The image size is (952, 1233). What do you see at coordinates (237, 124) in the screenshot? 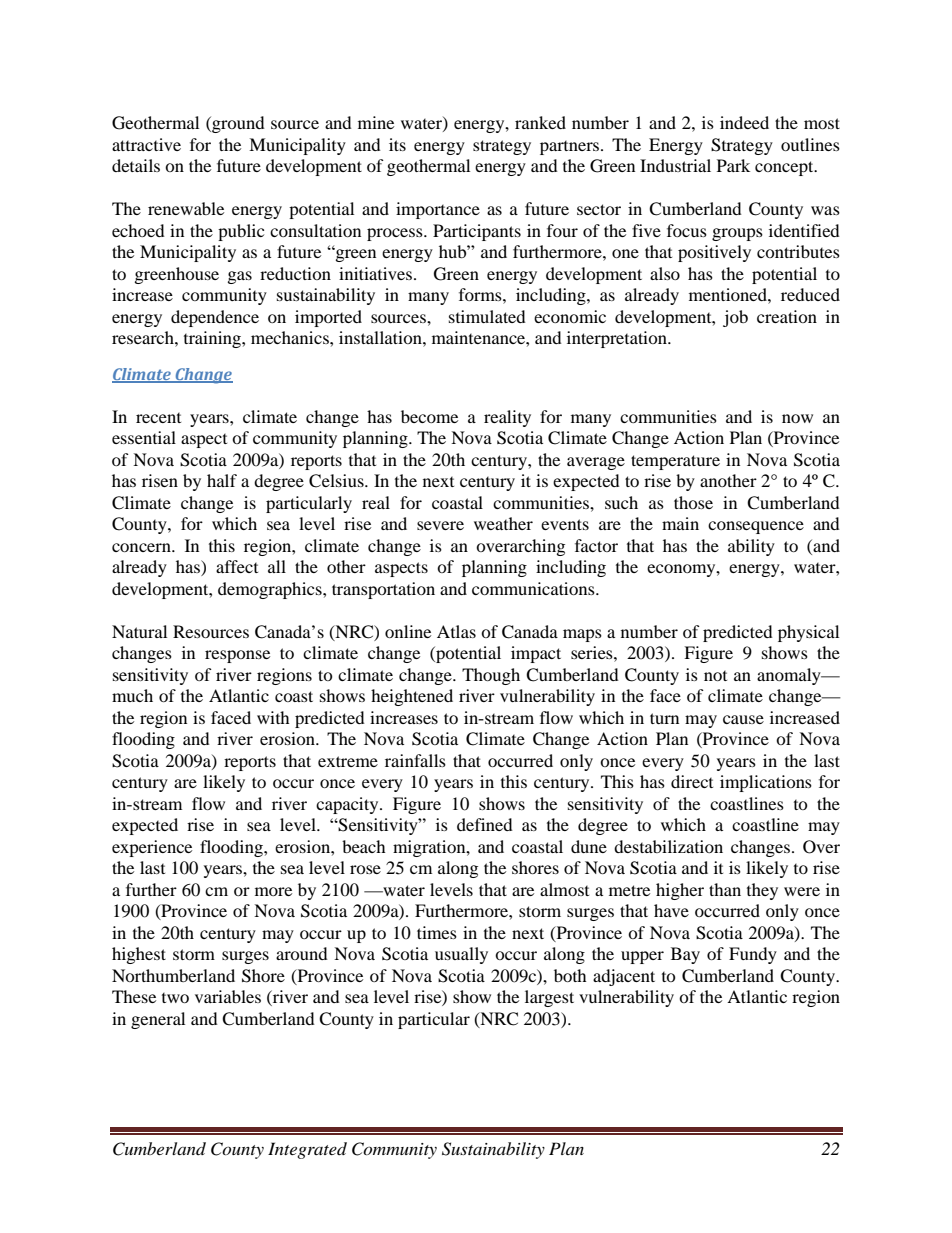
I see `ground` at bounding box center [237, 124].
